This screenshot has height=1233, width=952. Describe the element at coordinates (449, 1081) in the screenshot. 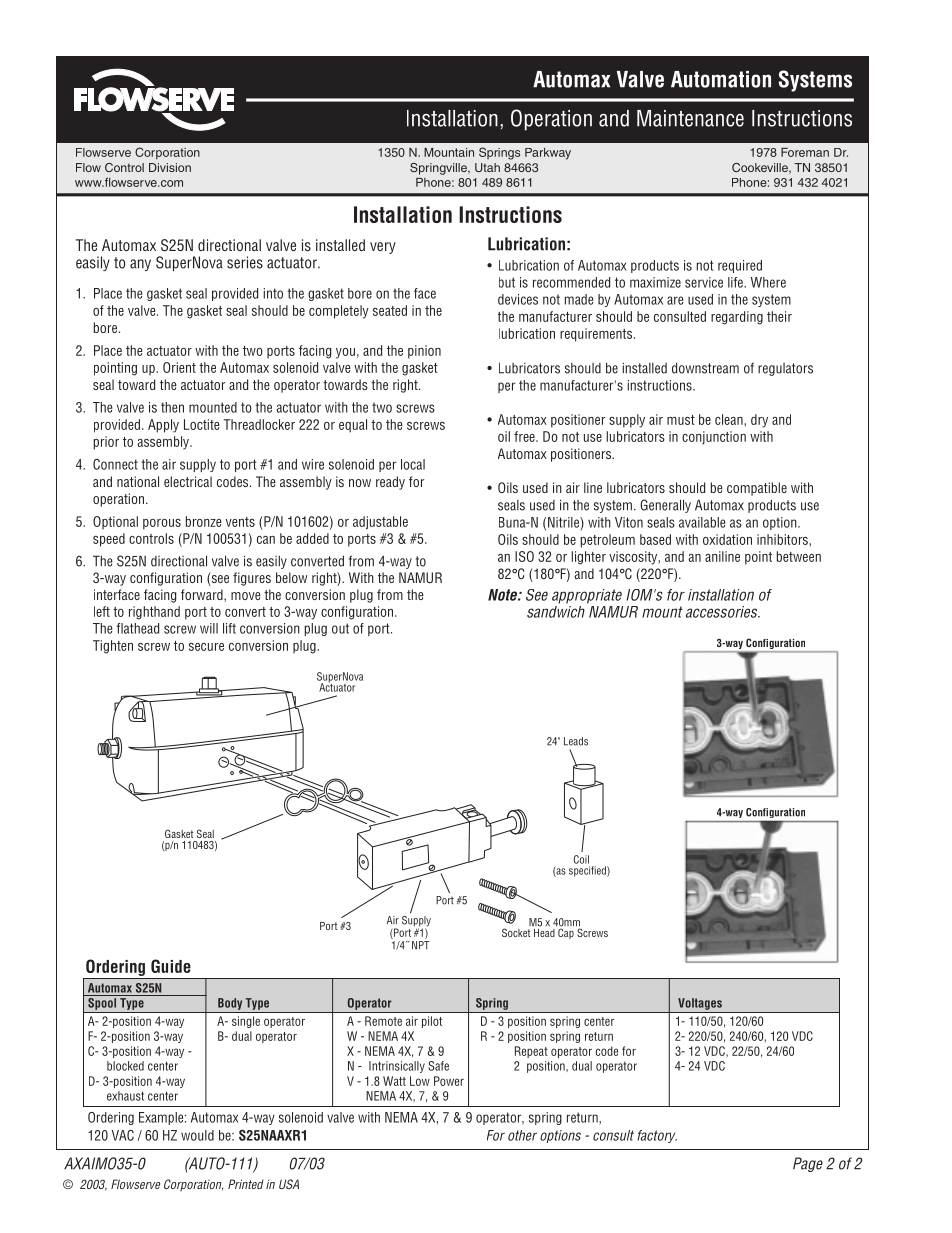

I see `Power` at that location.
